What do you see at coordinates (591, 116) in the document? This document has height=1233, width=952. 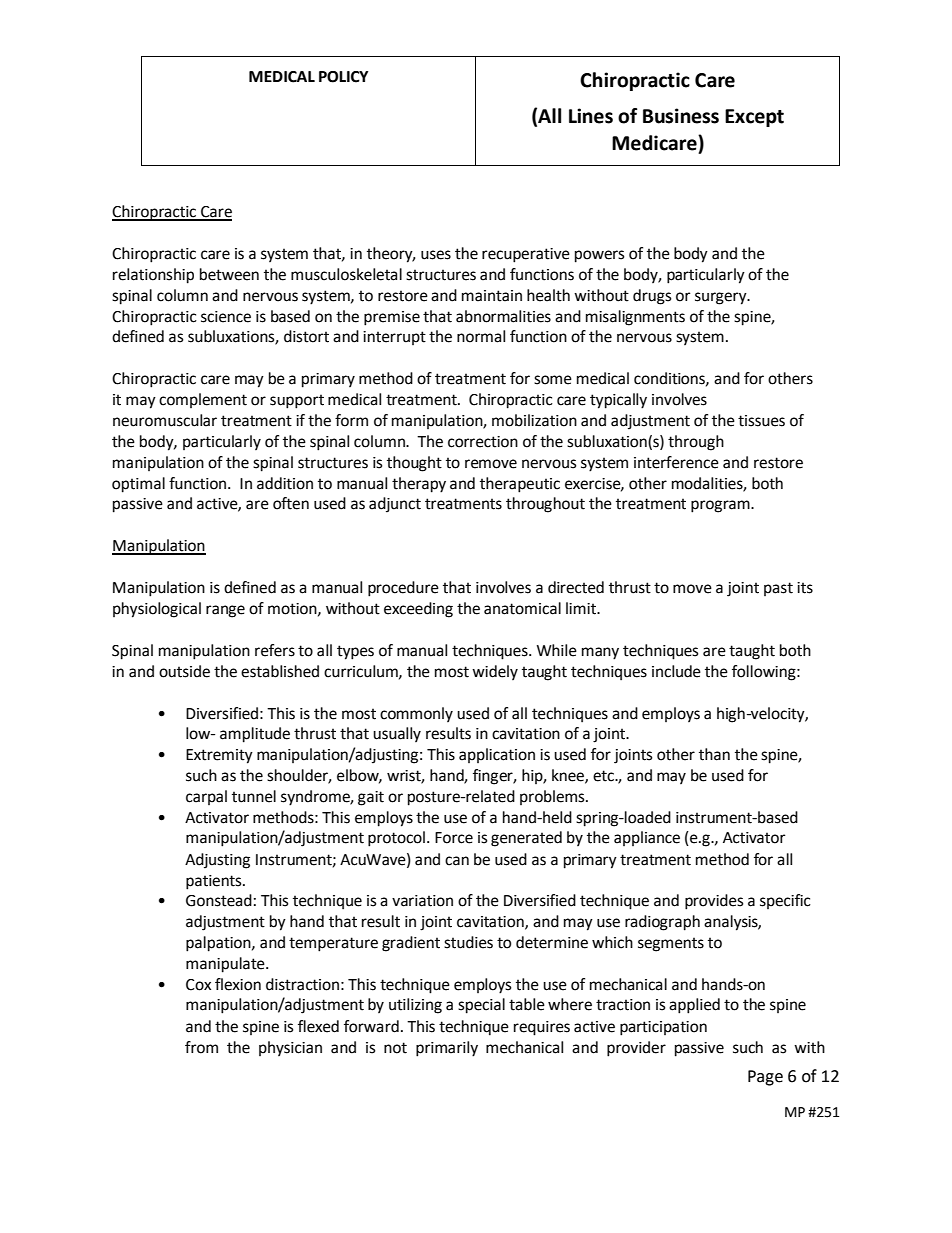 I see `Lines` at bounding box center [591, 116].
